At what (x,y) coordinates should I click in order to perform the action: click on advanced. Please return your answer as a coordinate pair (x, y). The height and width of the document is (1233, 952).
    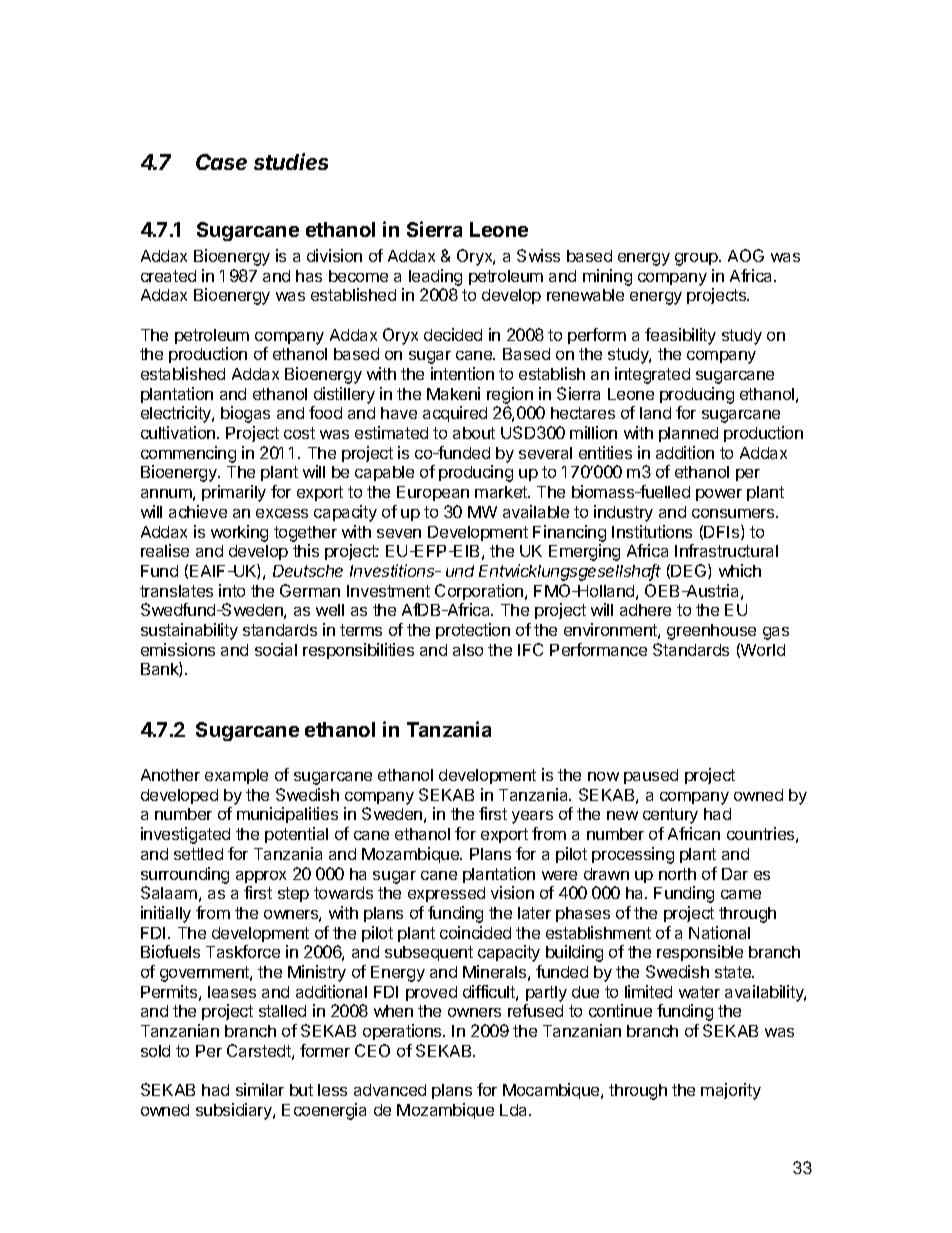
    Looking at the image, I should click on (390, 1090).
